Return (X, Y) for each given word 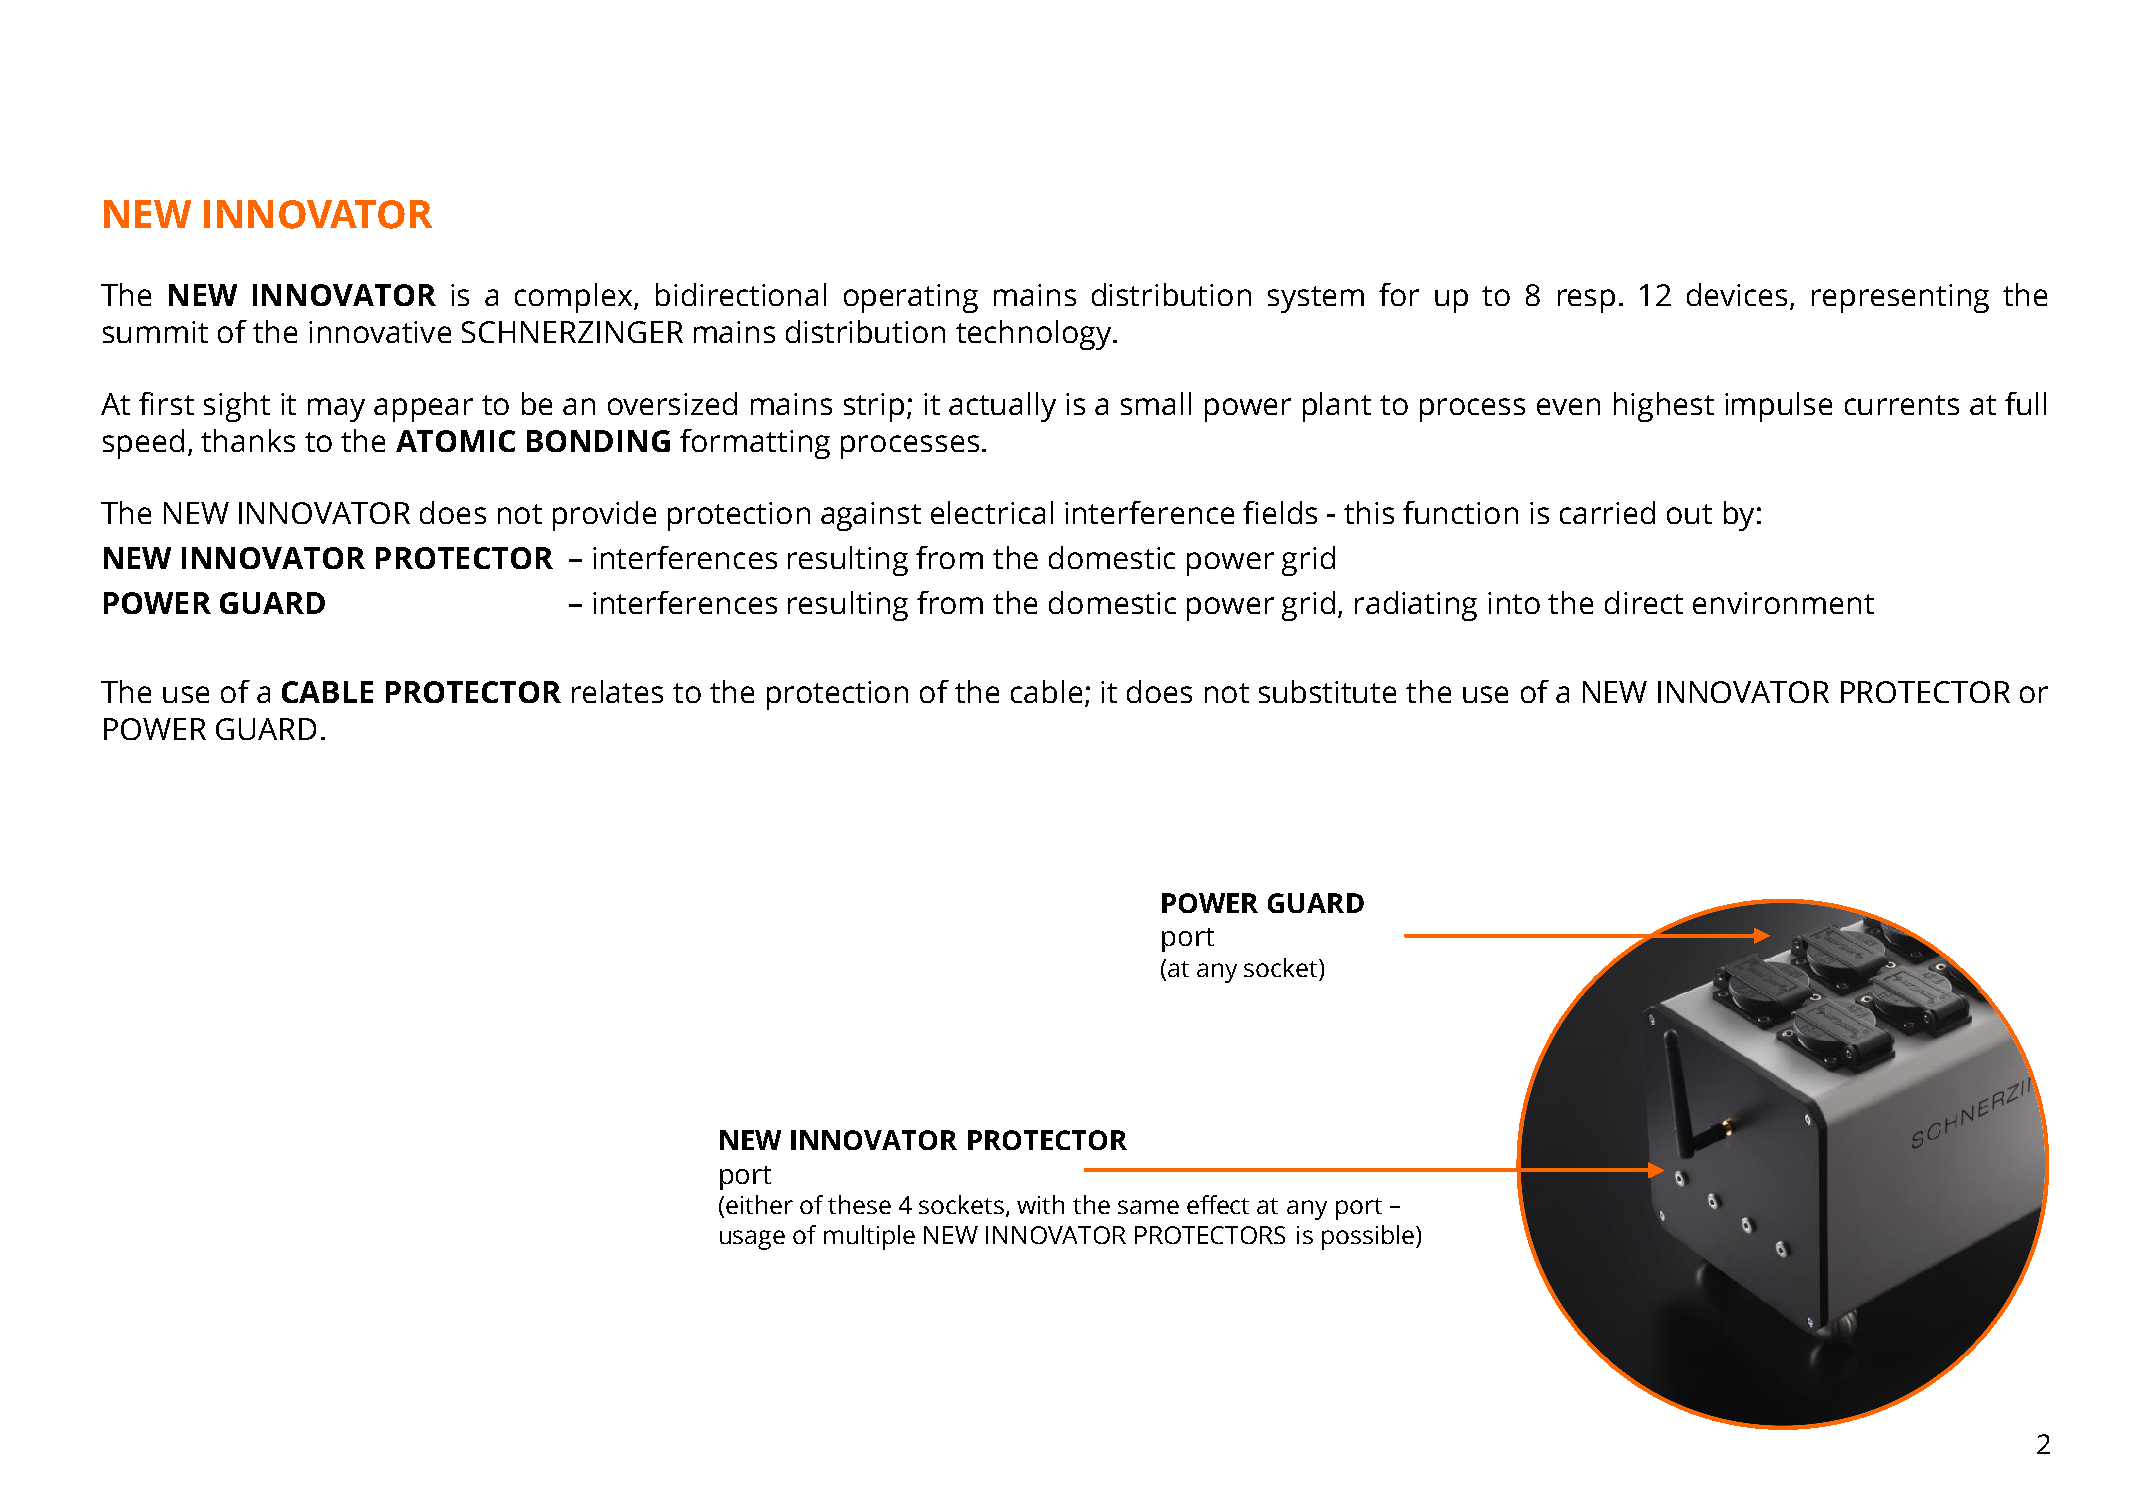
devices (1737, 294)
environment (1783, 603)
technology (1035, 335)
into (1514, 603)
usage (752, 1240)
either (759, 1204)
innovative (380, 332)
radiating (1416, 606)
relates (617, 691)
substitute (1327, 691)
